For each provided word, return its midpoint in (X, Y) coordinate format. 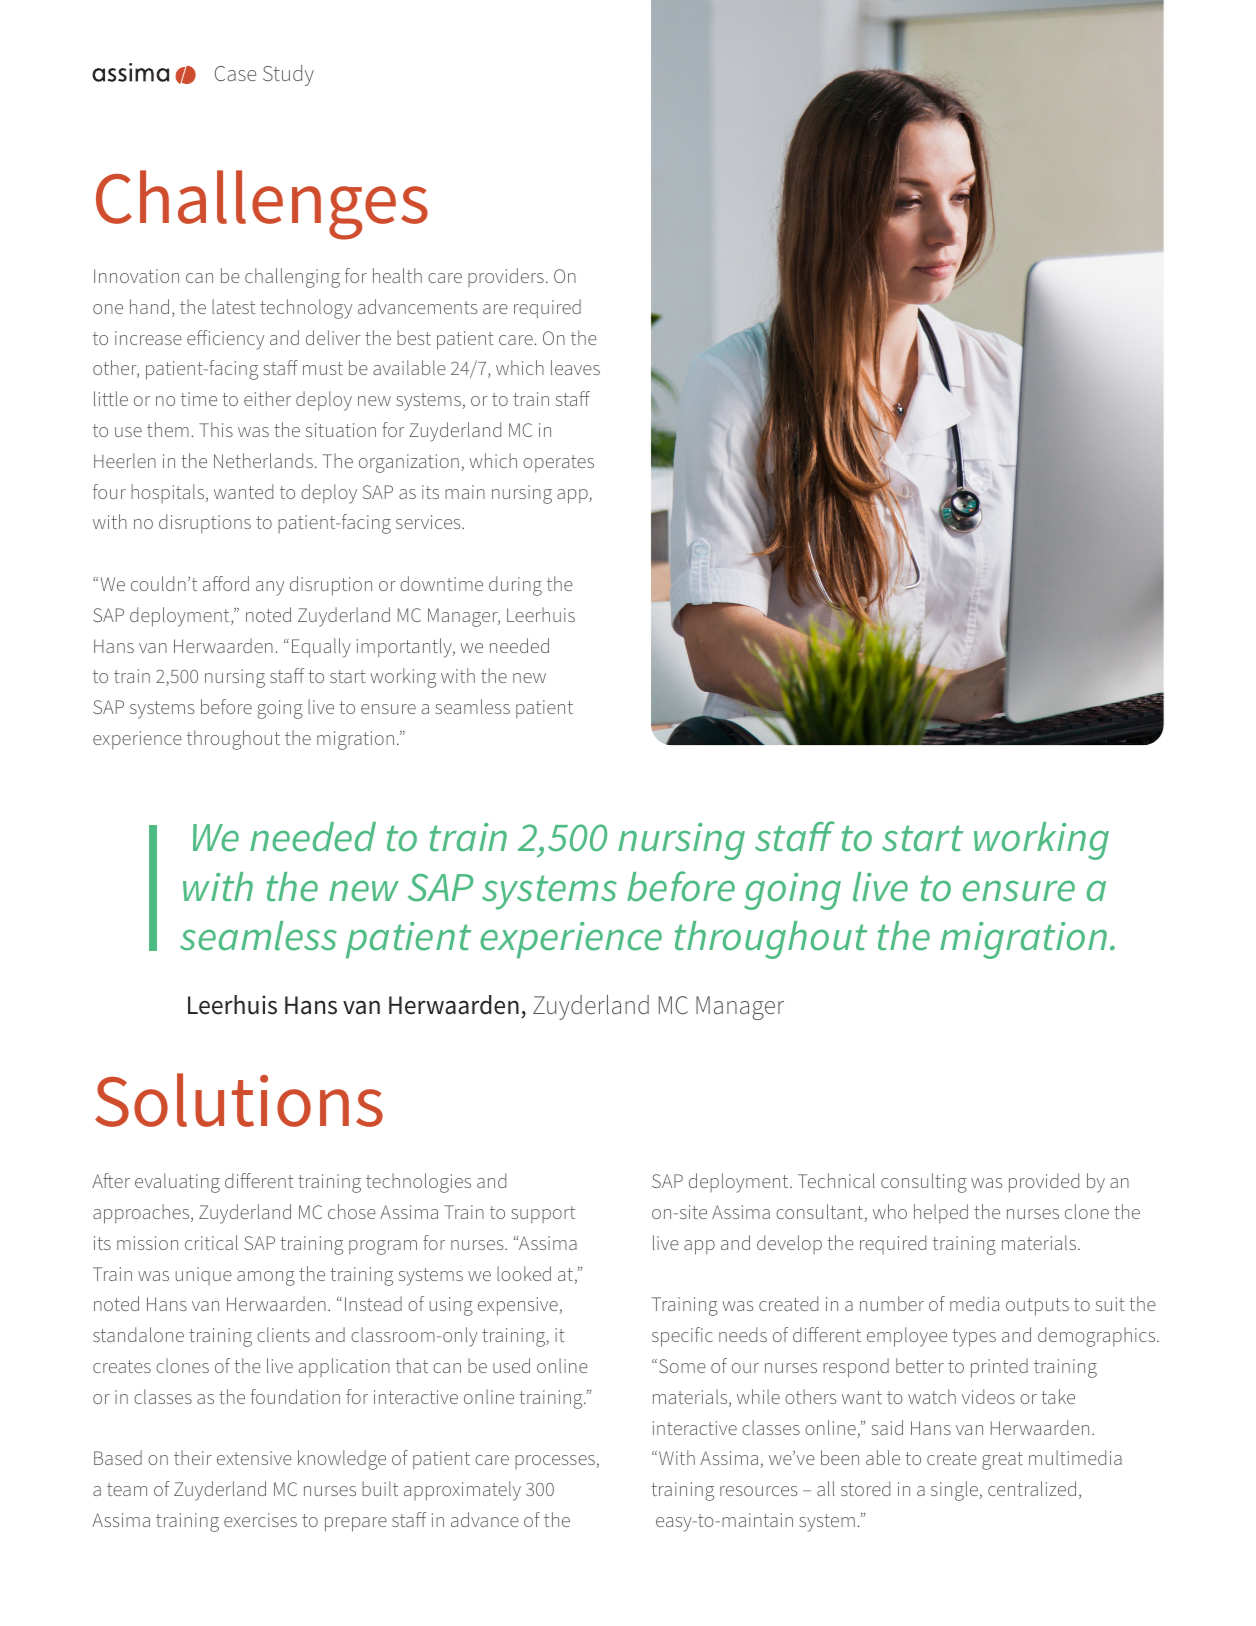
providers (506, 277)
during (515, 586)
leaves (575, 367)
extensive (254, 1458)
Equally (321, 648)
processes (556, 1462)
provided (1044, 1183)
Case (235, 73)
